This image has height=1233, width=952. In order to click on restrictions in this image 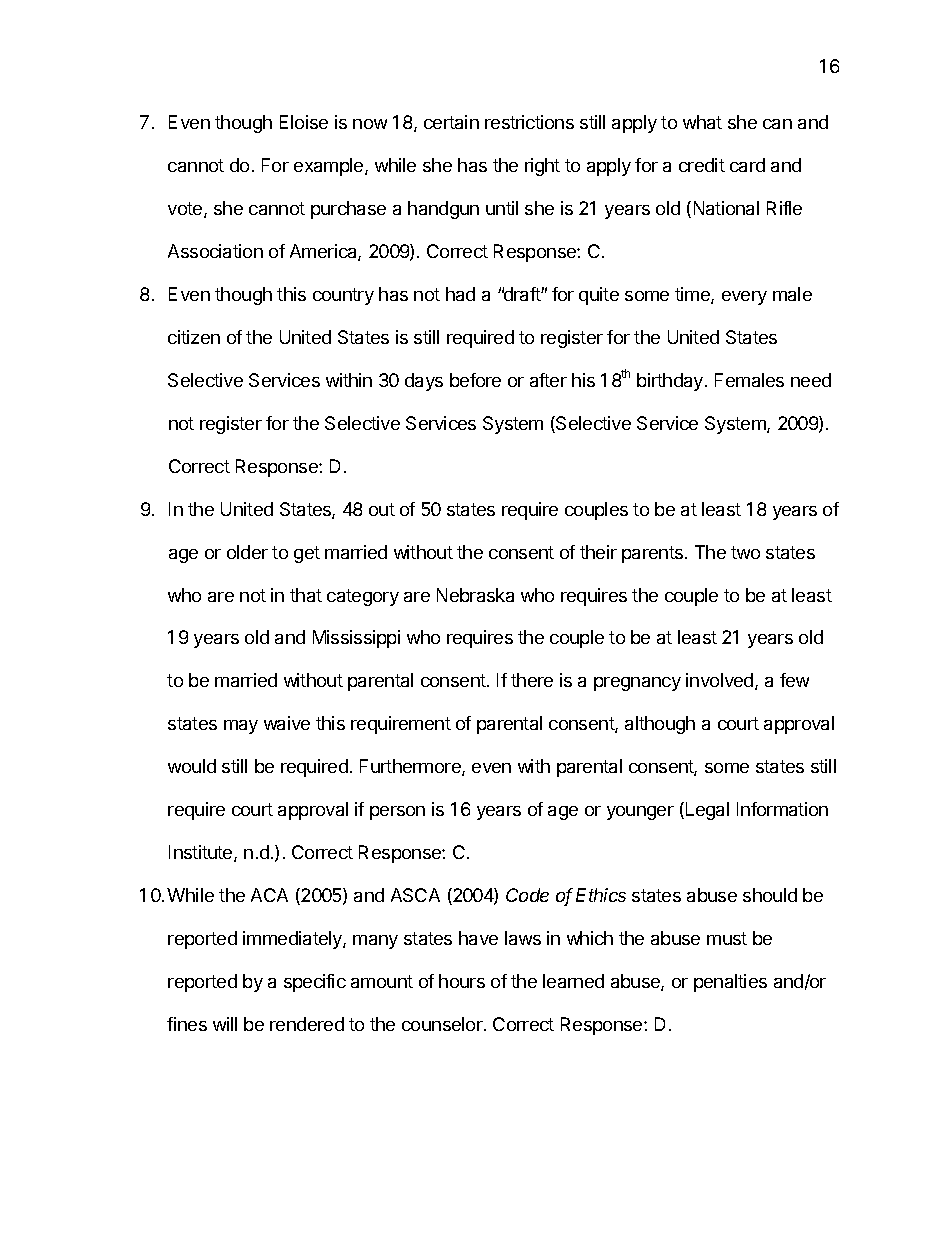, I will do `click(529, 122)`.
